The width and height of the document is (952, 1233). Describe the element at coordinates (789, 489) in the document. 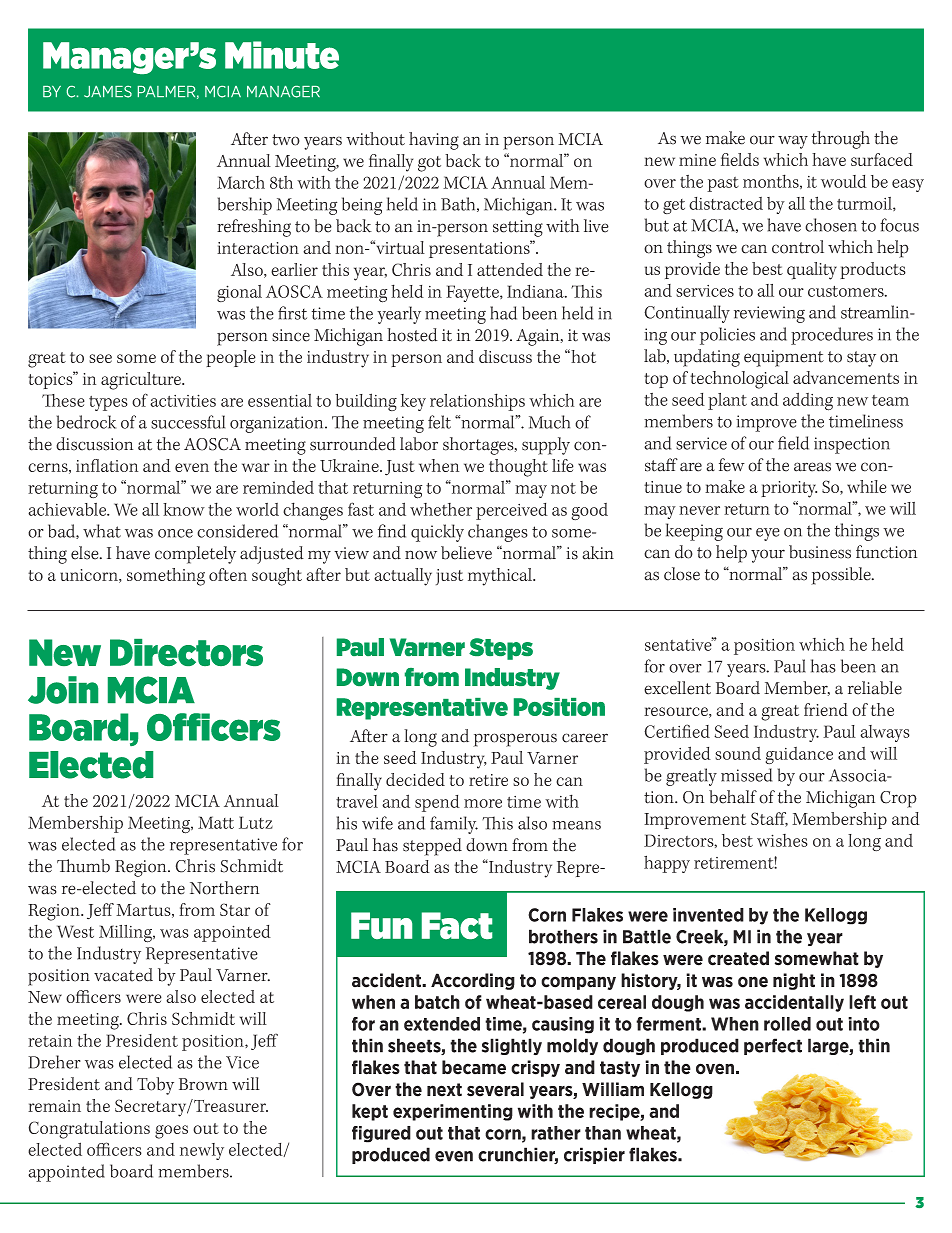

I see `priority` at that location.
